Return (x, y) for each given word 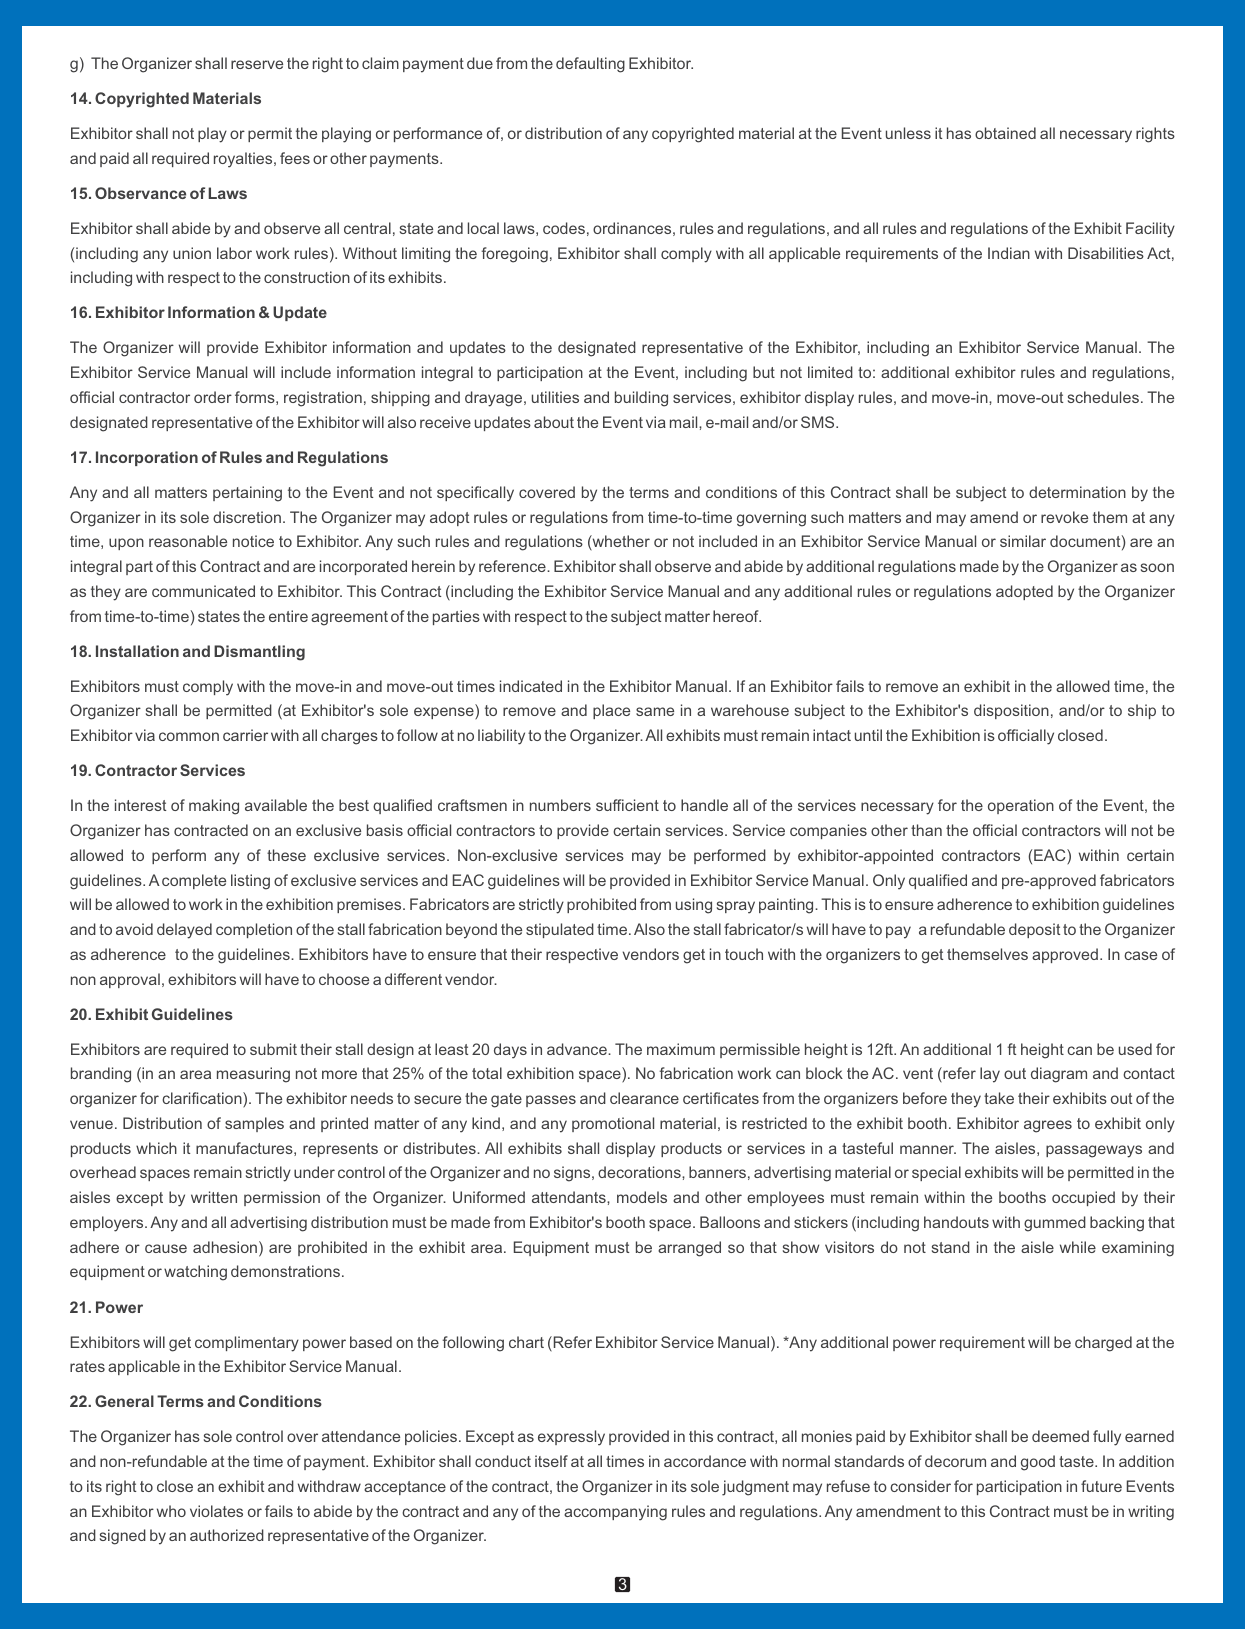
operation (1021, 806)
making (214, 807)
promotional (613, 1124)
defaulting (590, 65)
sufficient (627, 805)
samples (254, 1124)
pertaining (247, 494)
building (641, 399)
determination (1077, 492)
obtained (1005, 133)
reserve (257, 64)
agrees (1048, 1126)
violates (216, 1511)
